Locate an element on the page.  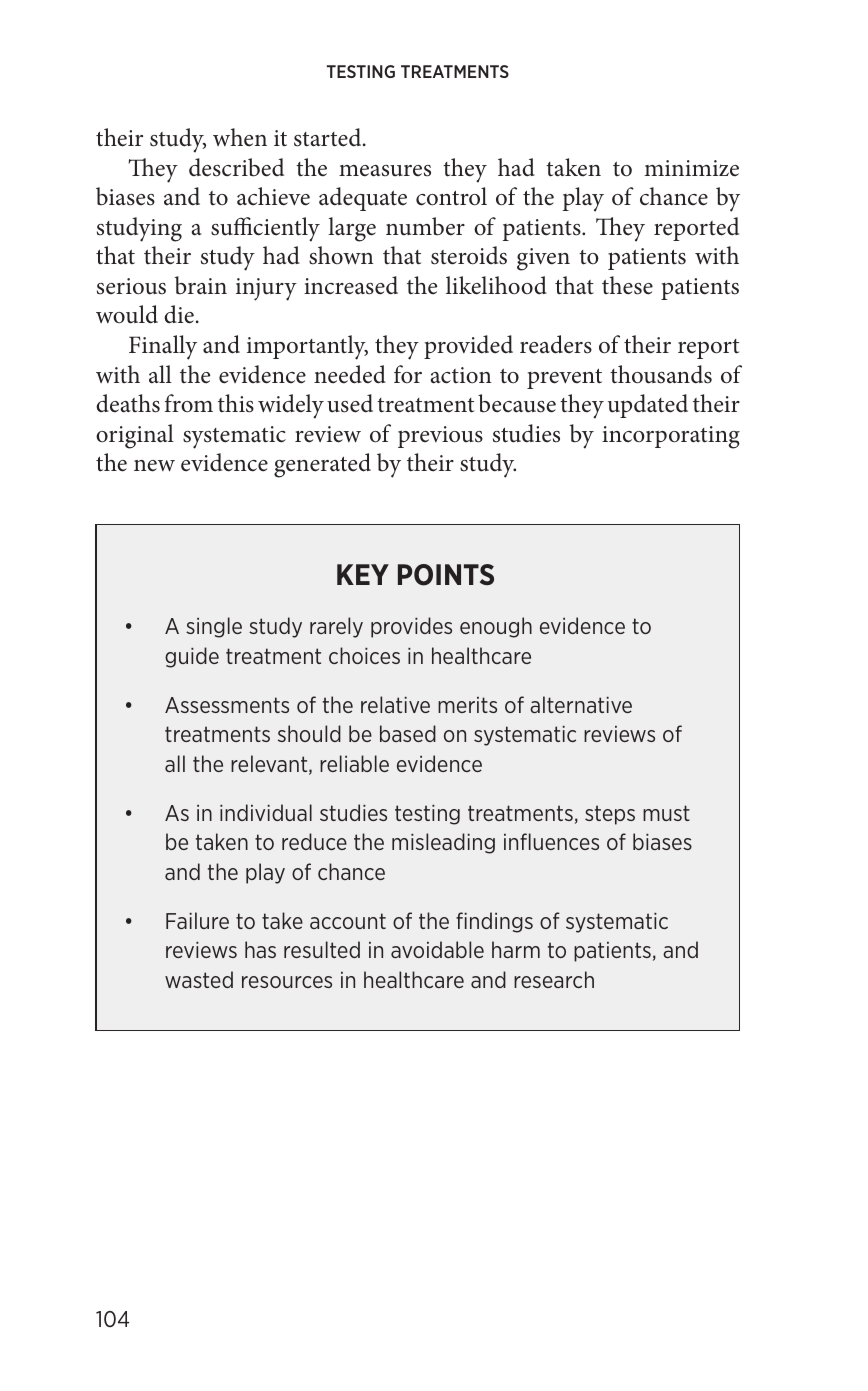
relative is located at coordinates (395, 704).
